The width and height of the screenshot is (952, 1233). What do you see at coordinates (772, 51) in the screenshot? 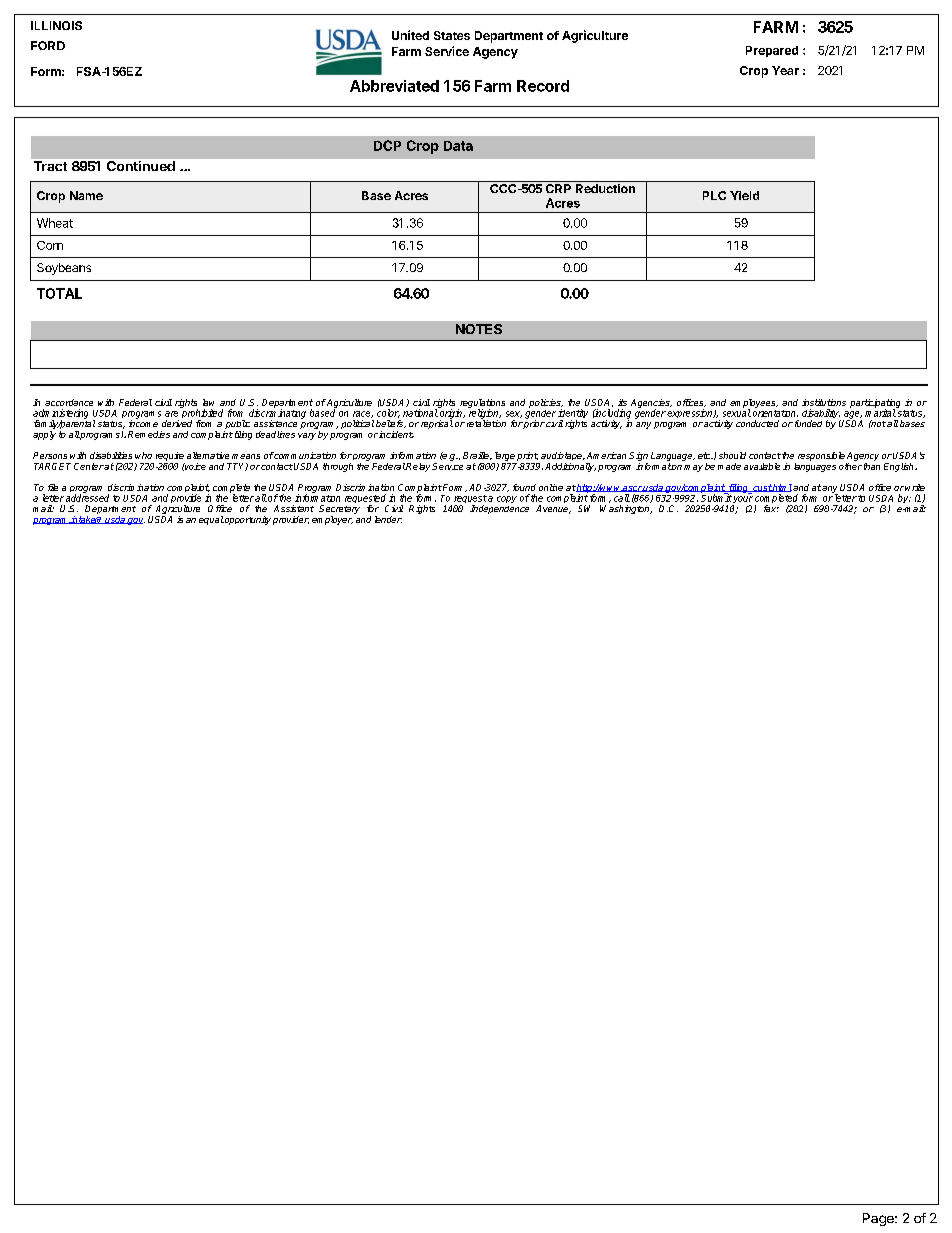
I see `Prepared` at bounding box center [772, 51].
